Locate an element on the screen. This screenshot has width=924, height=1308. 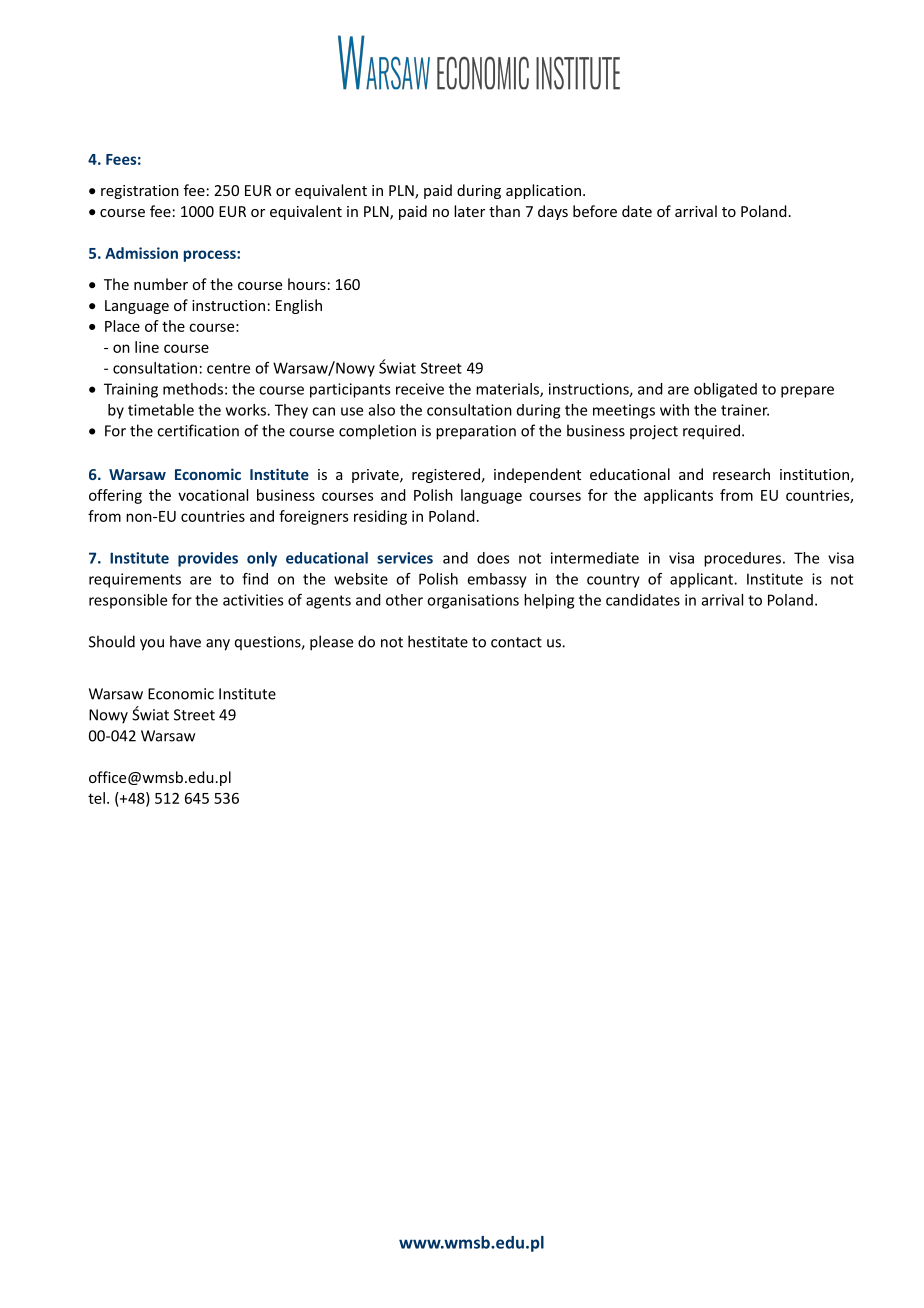
country is located at coordinates (613, 581).
